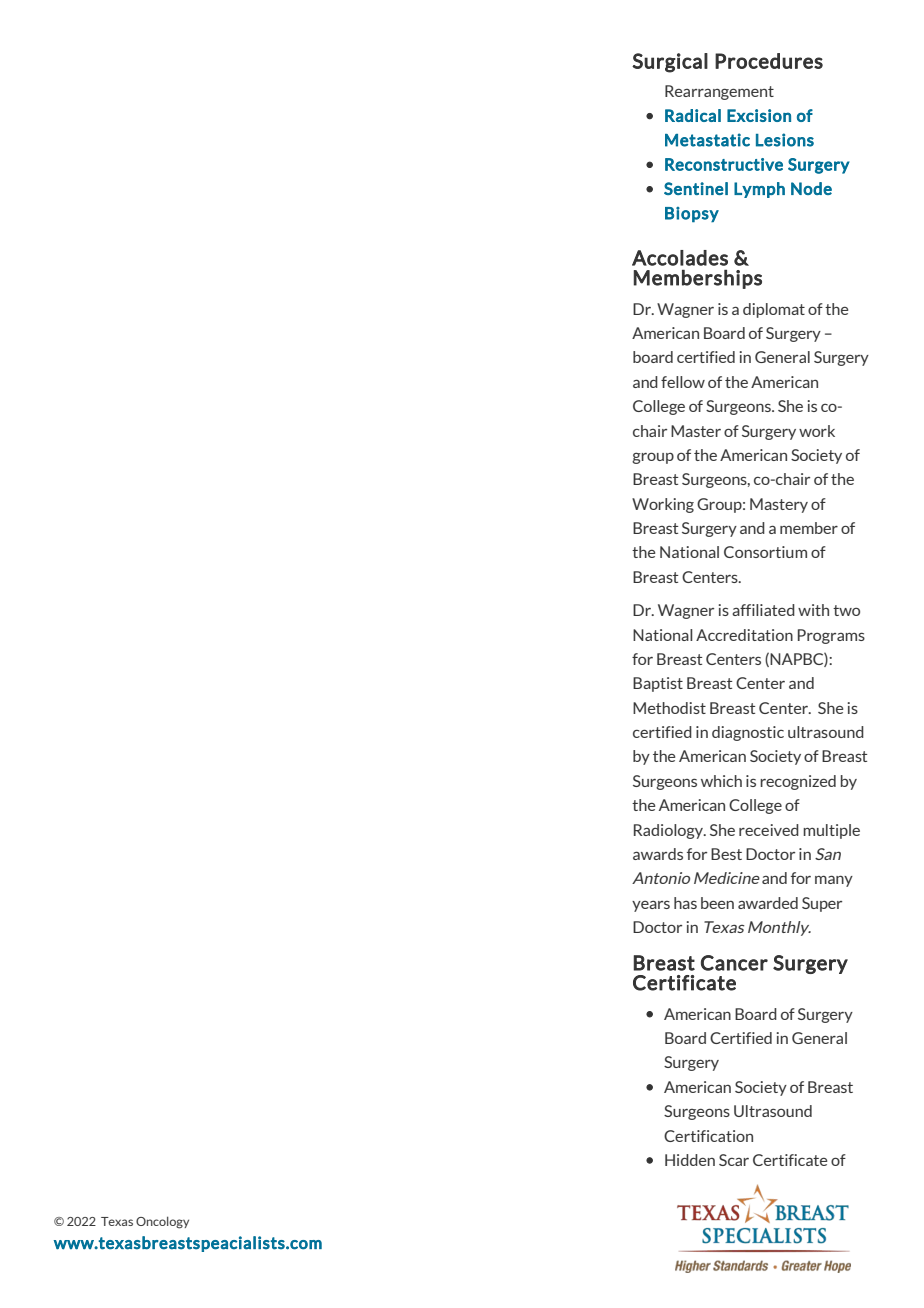  What do you see at coordinates (658, 684) in the document?
I see `Baptist` at bounding box center [658, 684].
